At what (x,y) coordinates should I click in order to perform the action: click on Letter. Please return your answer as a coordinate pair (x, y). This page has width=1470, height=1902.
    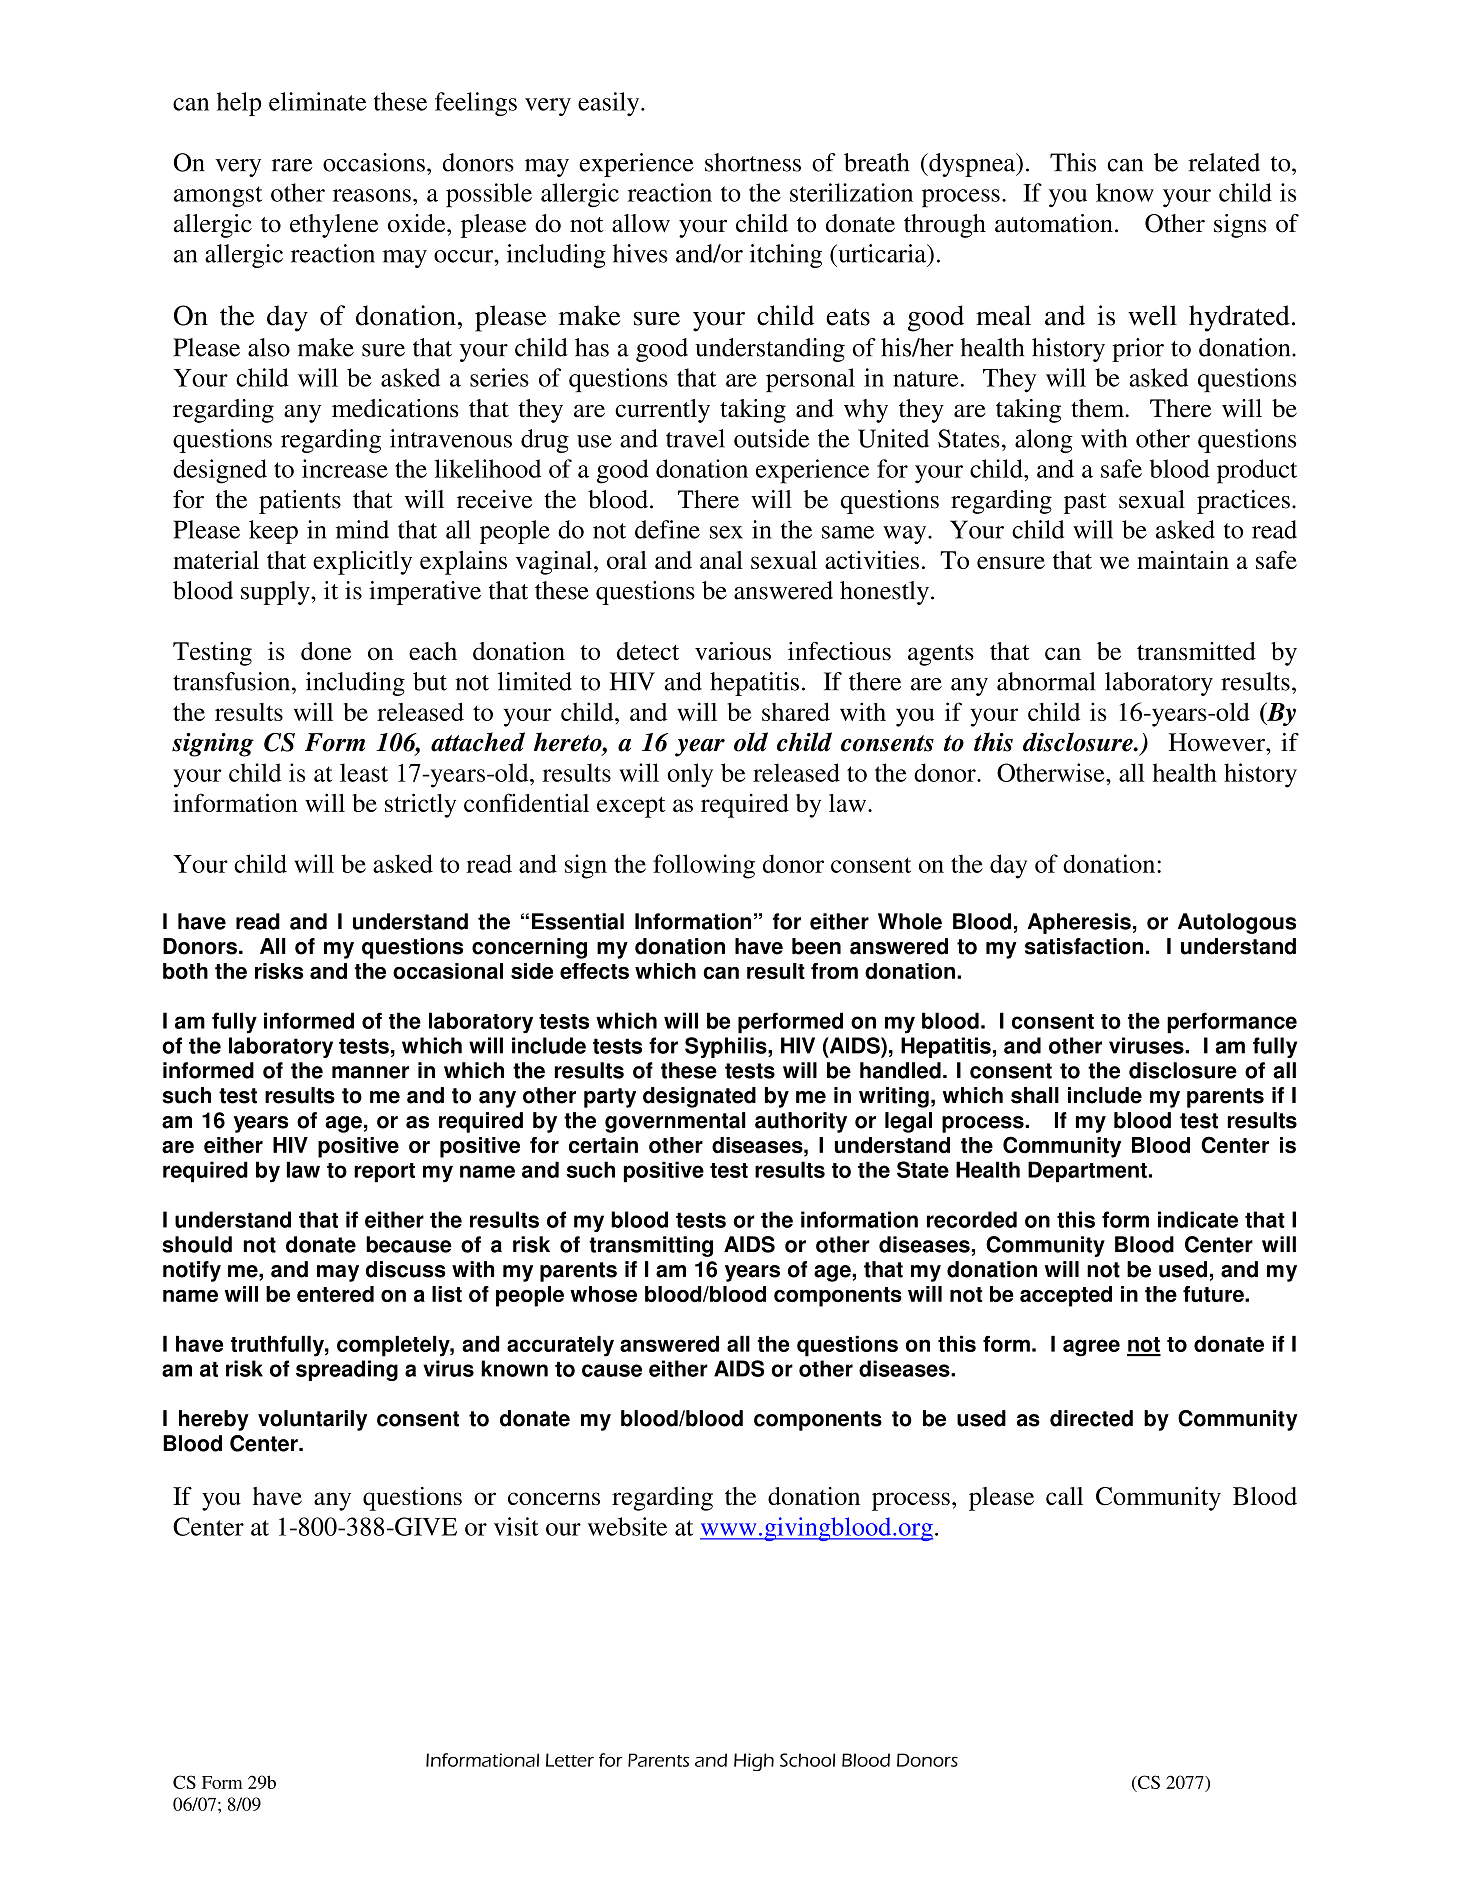
    Looking at the image, I should click on (570, 1760).
